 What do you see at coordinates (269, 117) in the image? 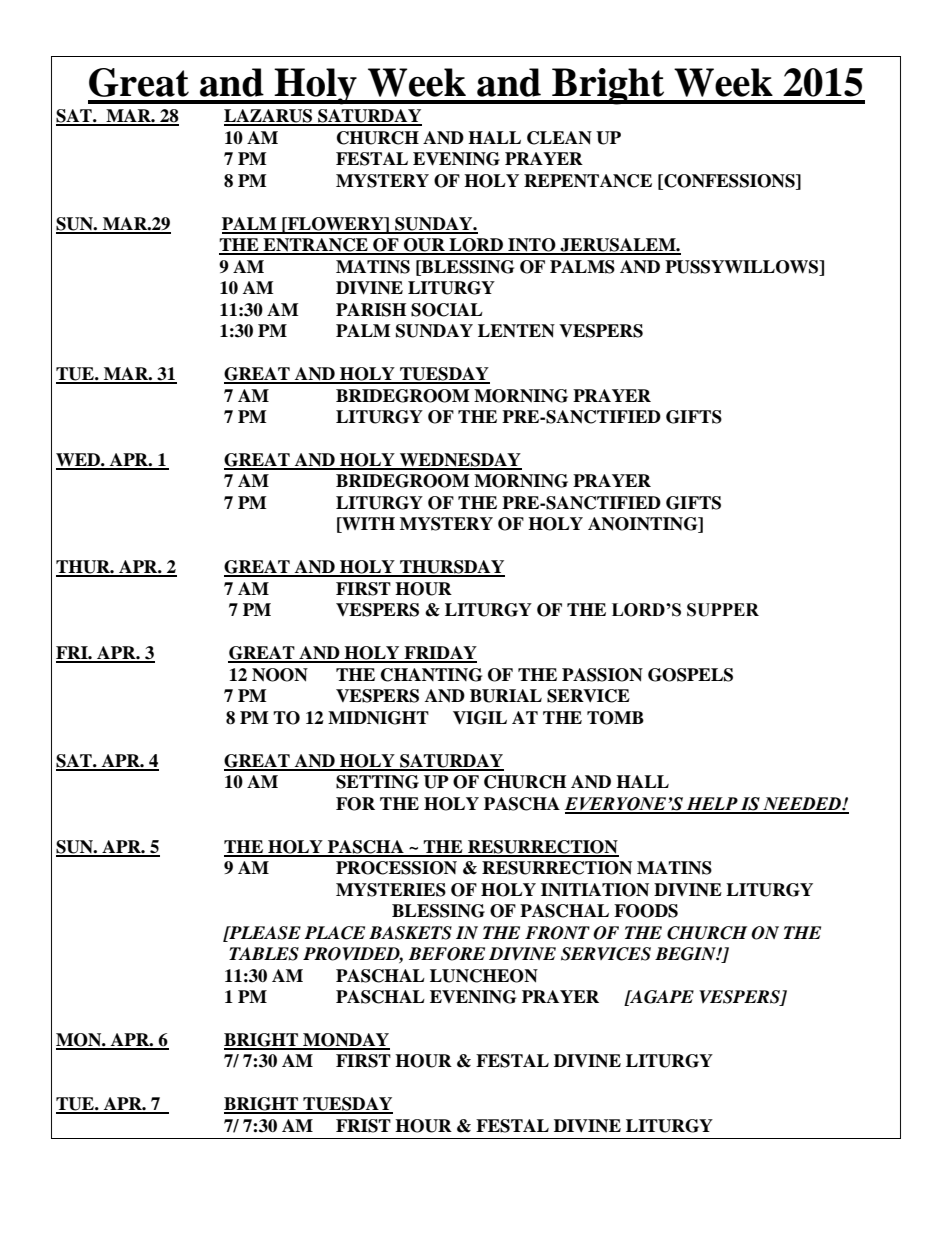
I see `LAZARUS` at bounding box center [269, 117].
